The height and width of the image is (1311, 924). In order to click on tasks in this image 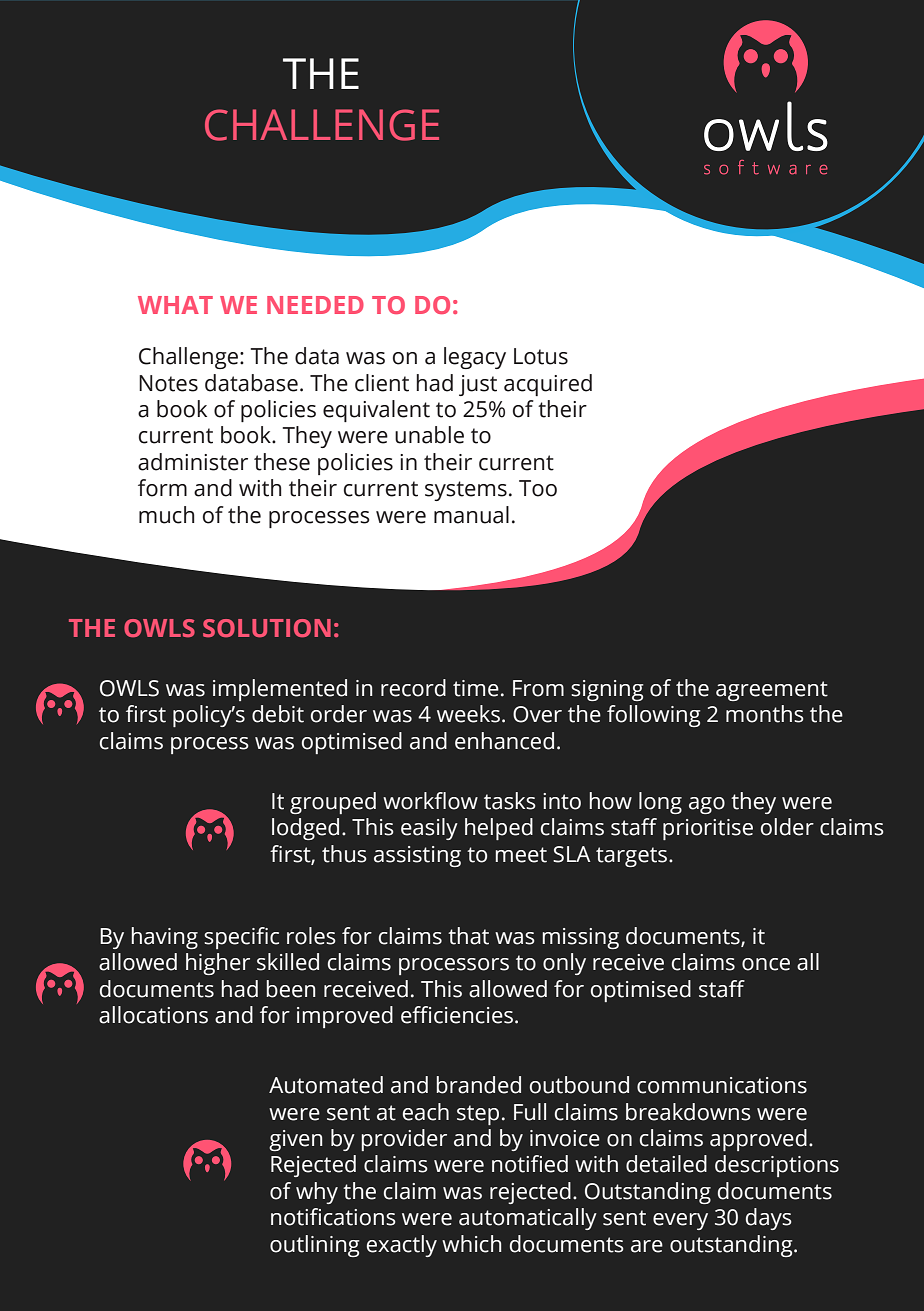, I will do `click(510, 801)`.
